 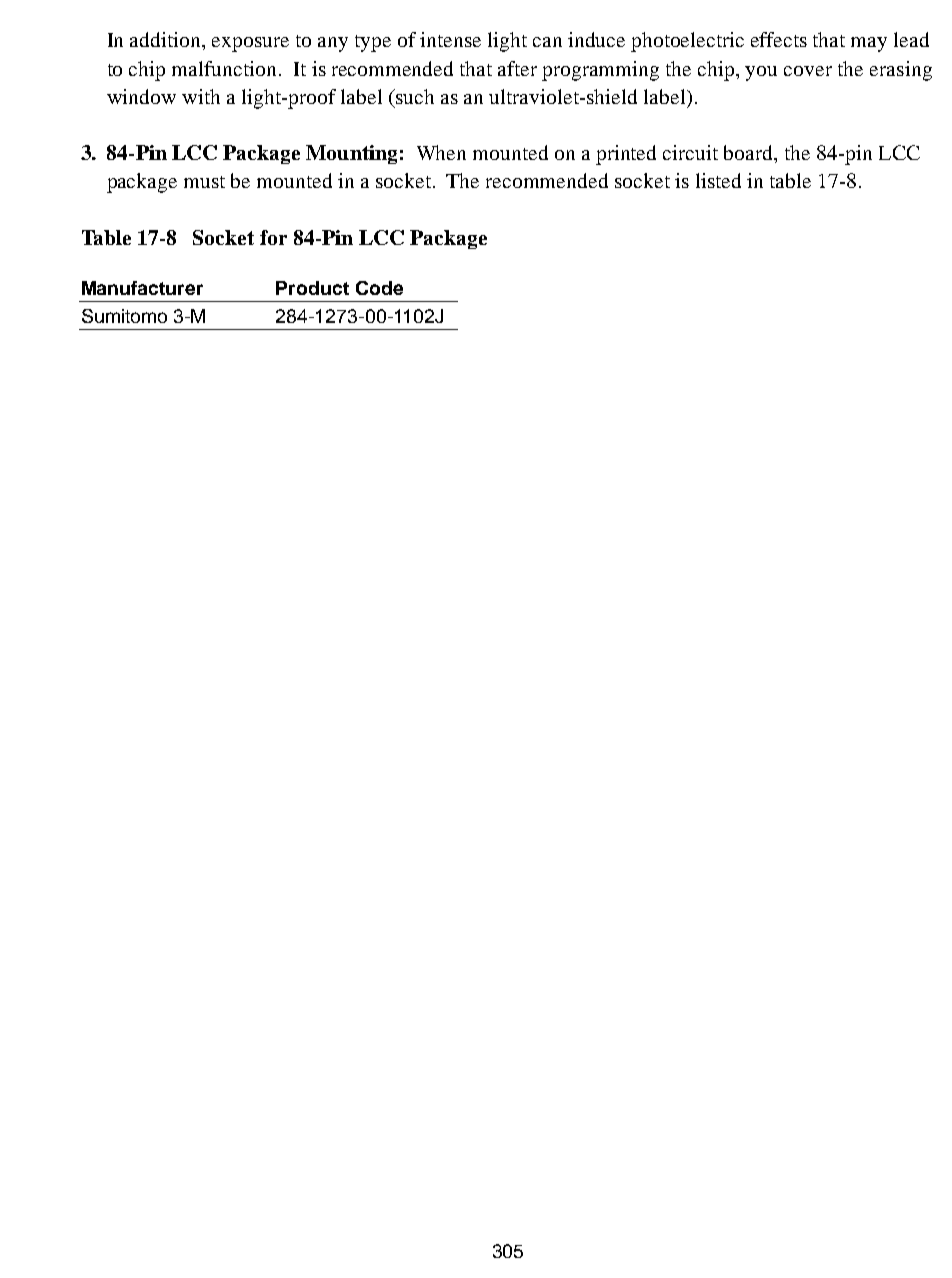 What do you see at coordinates (414, 96) in the screenshot?
I see `such` at bounding box center [414, 96].
